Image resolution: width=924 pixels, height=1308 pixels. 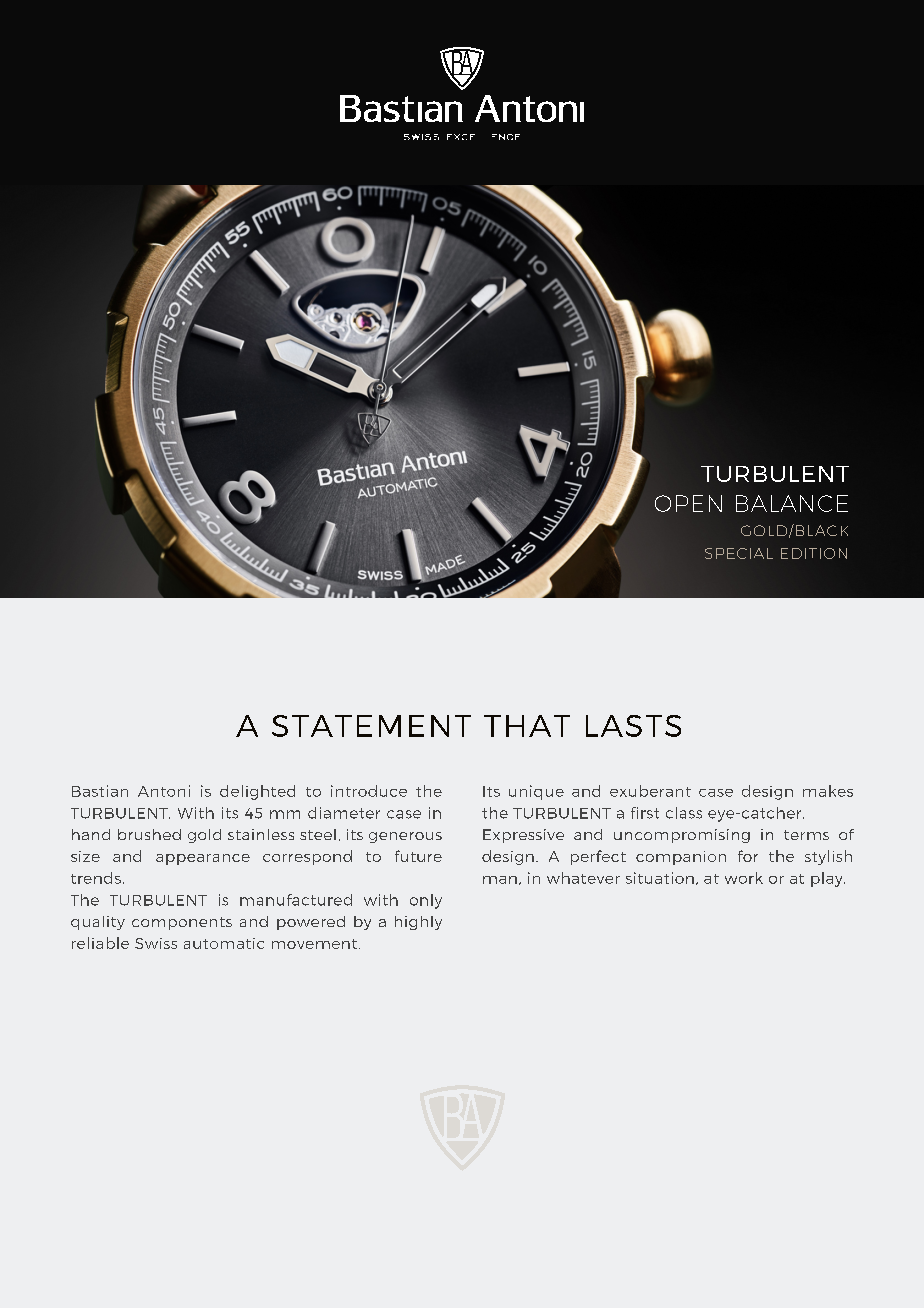 What do you see at coordinates (688, 503) in the screenshot?
I see `OPEN` at bounding box center [688, 503].
